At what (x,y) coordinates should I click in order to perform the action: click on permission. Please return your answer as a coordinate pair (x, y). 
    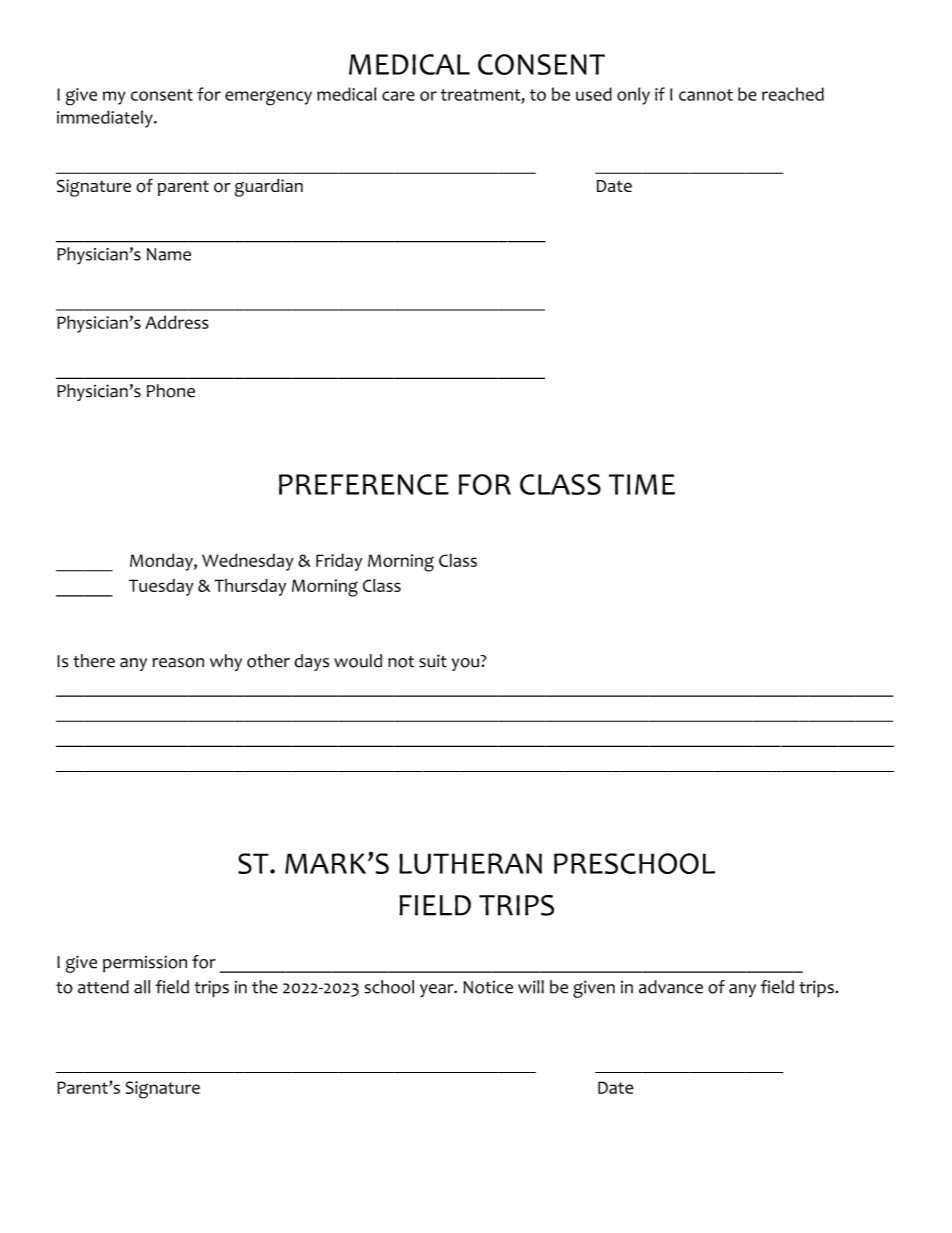
    Looking at the image, I should click on (145, 964).
